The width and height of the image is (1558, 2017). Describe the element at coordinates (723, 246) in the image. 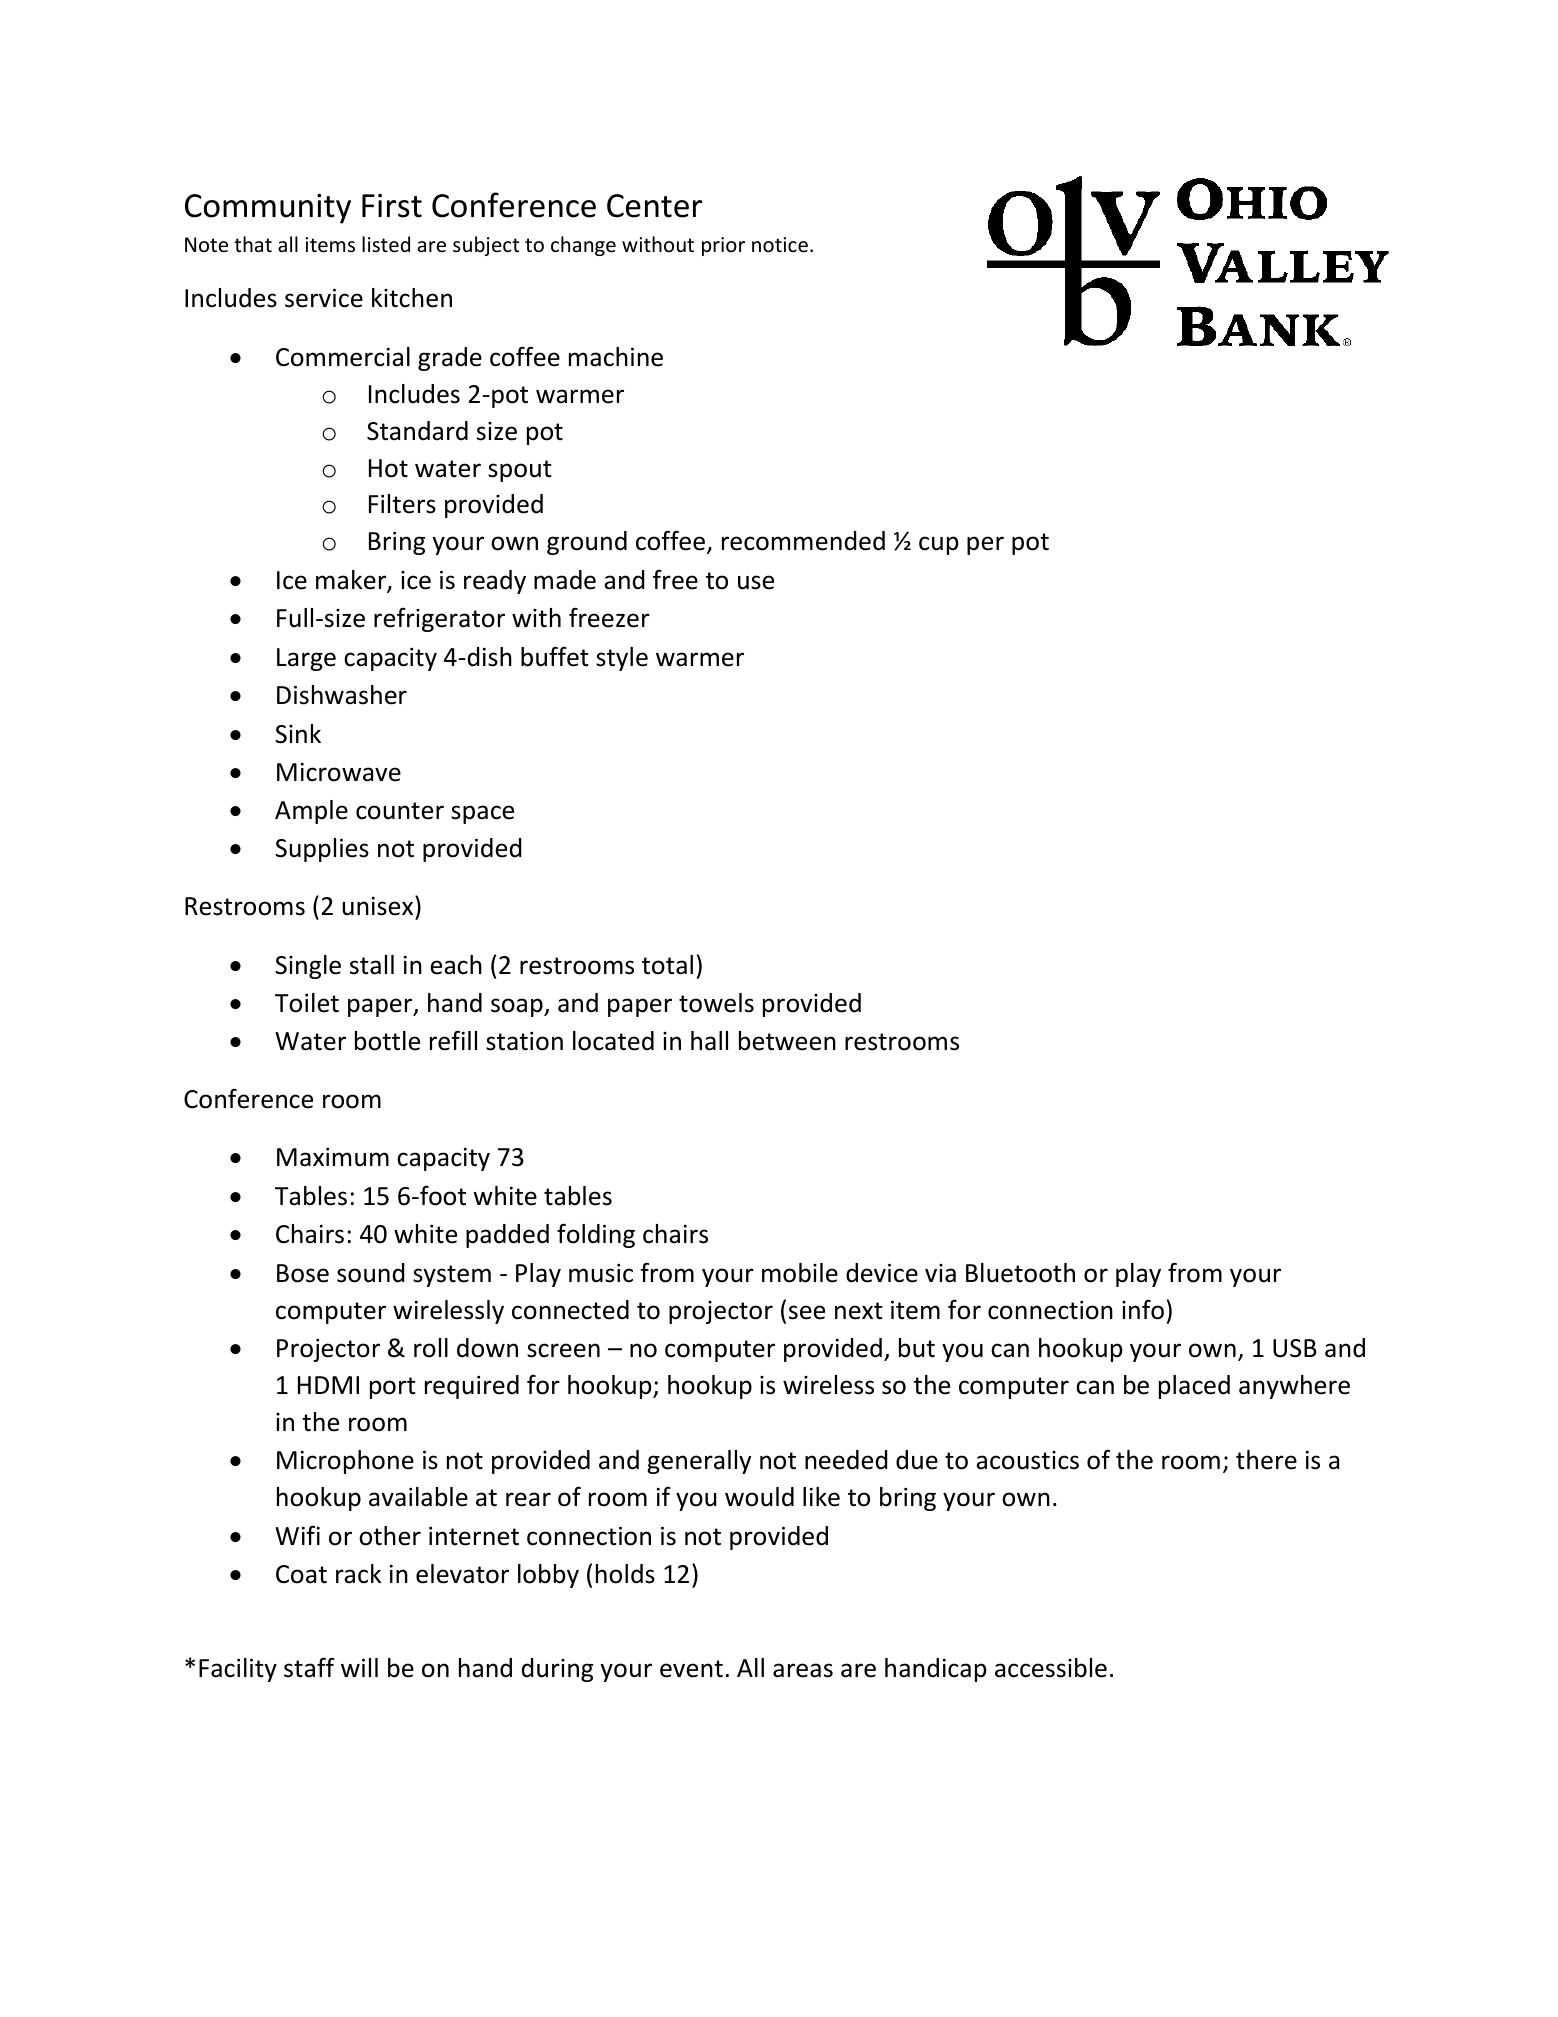

I see `prior` at that location.
